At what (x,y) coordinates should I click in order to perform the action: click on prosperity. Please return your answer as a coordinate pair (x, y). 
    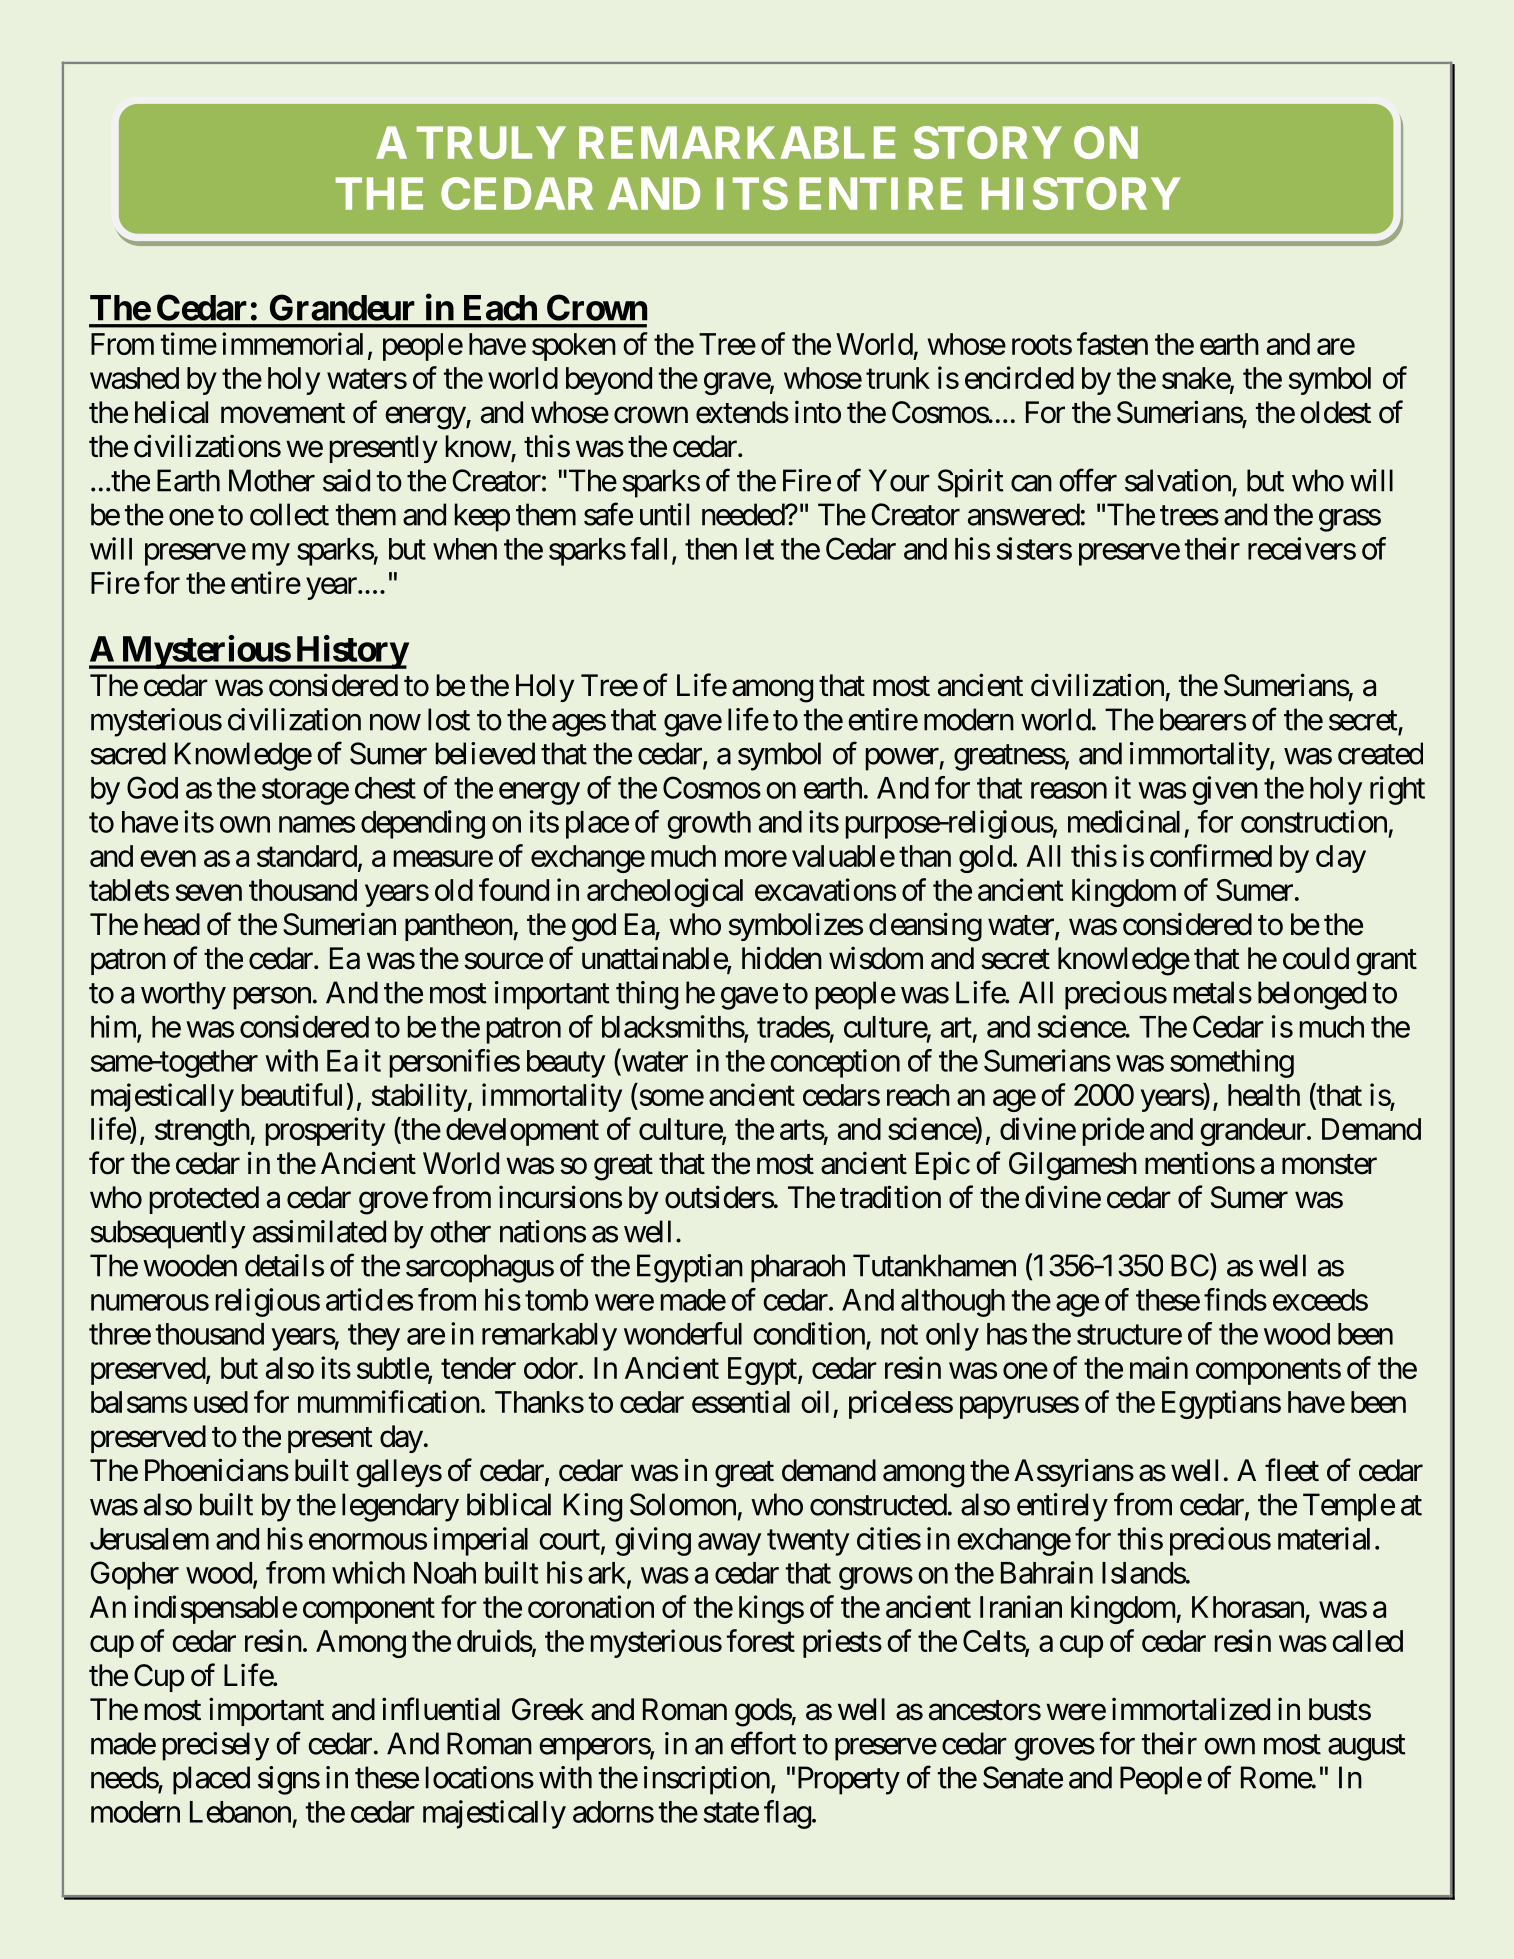
    Looking at the image, I should click on (325, 1131).
